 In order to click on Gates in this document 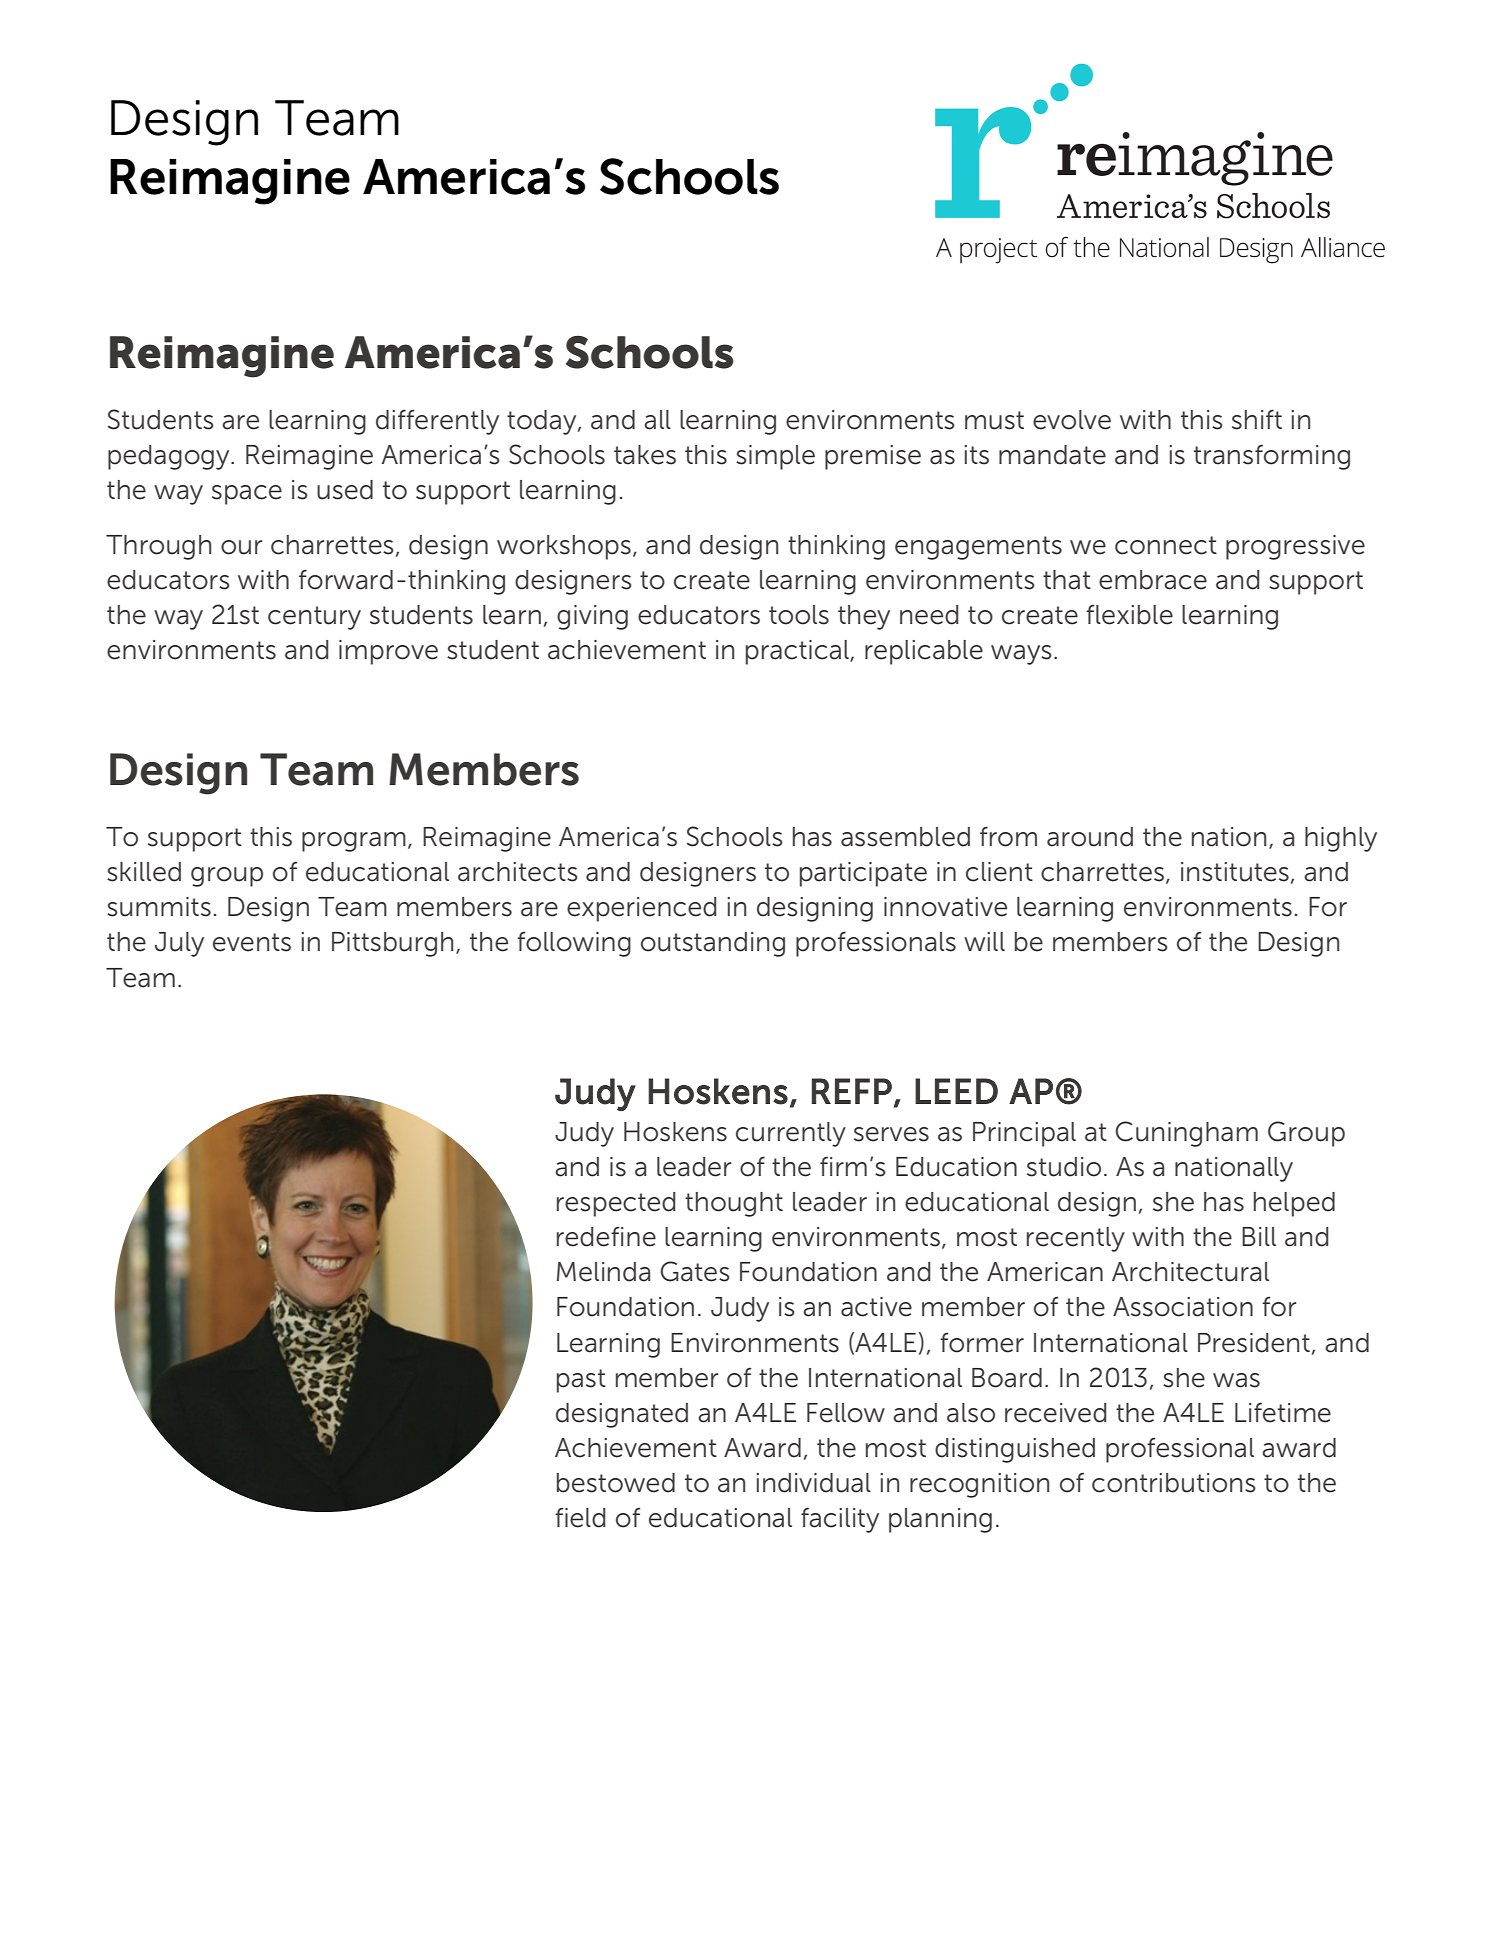, I will do `click(695, 1271)`.
